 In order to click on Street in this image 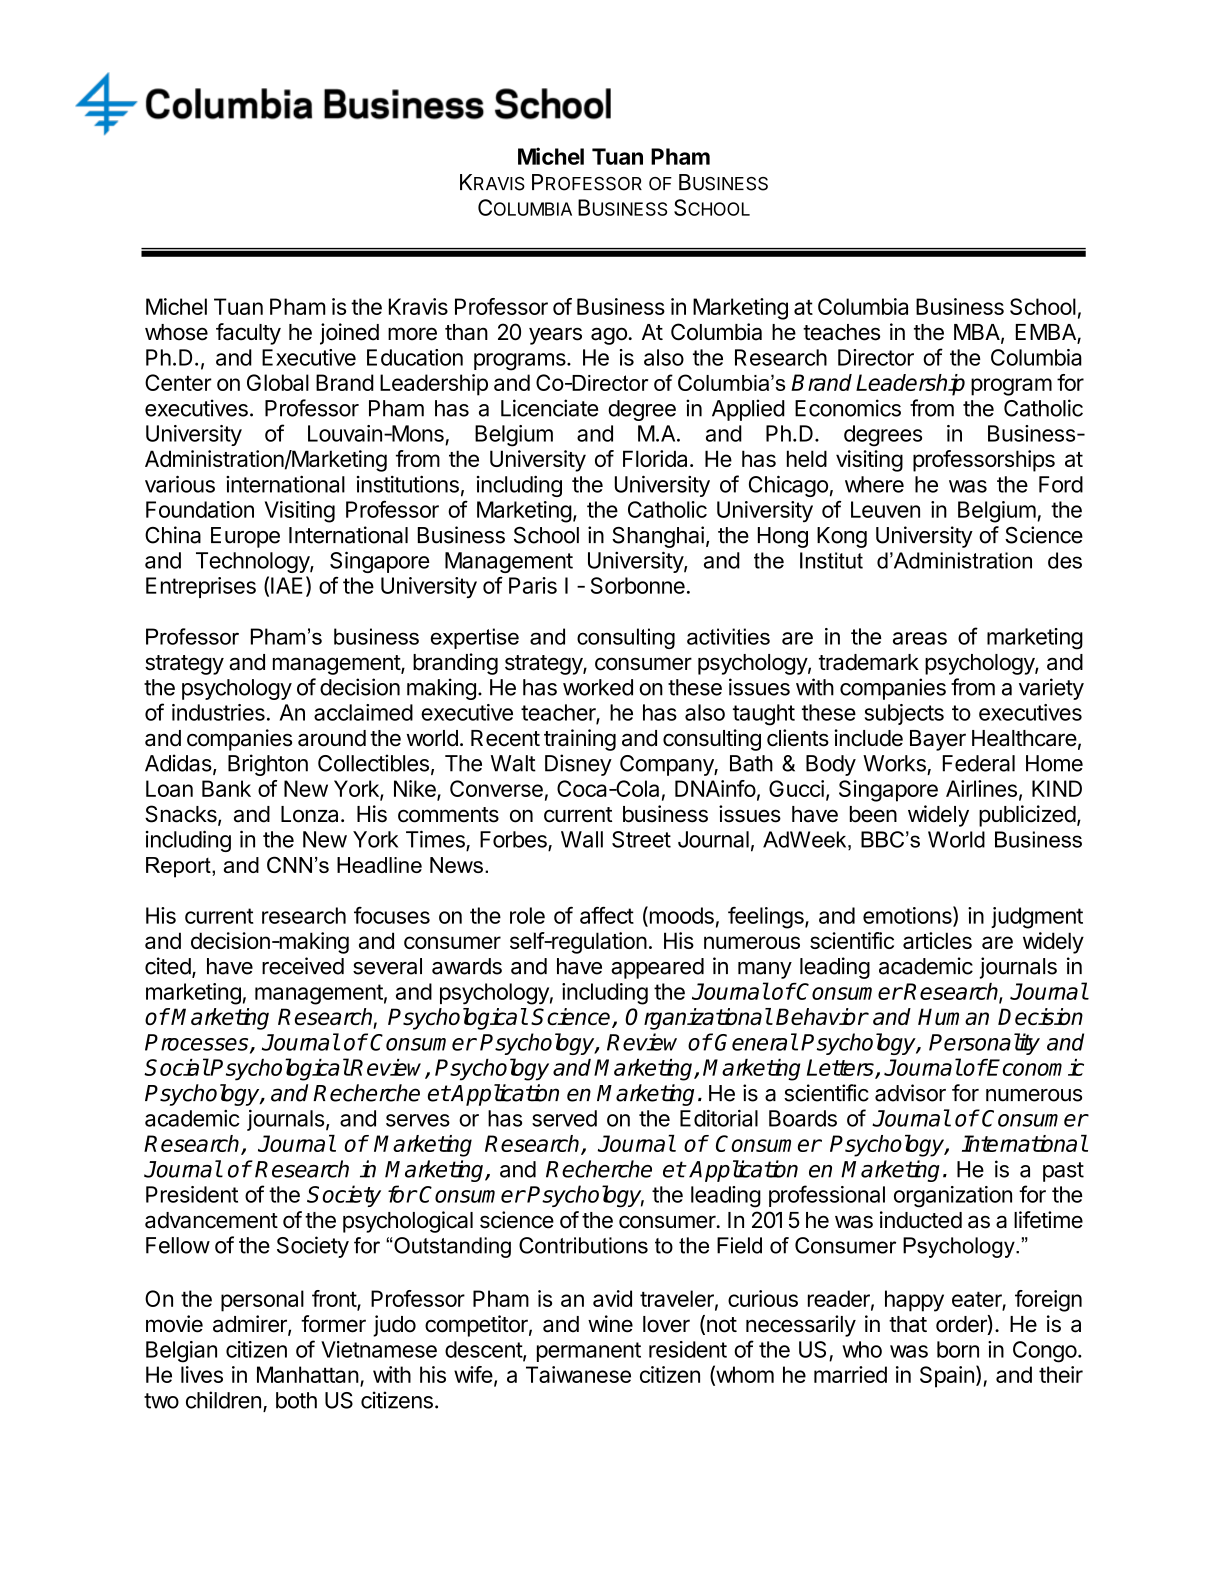, I will do `click(641, 839)`.
